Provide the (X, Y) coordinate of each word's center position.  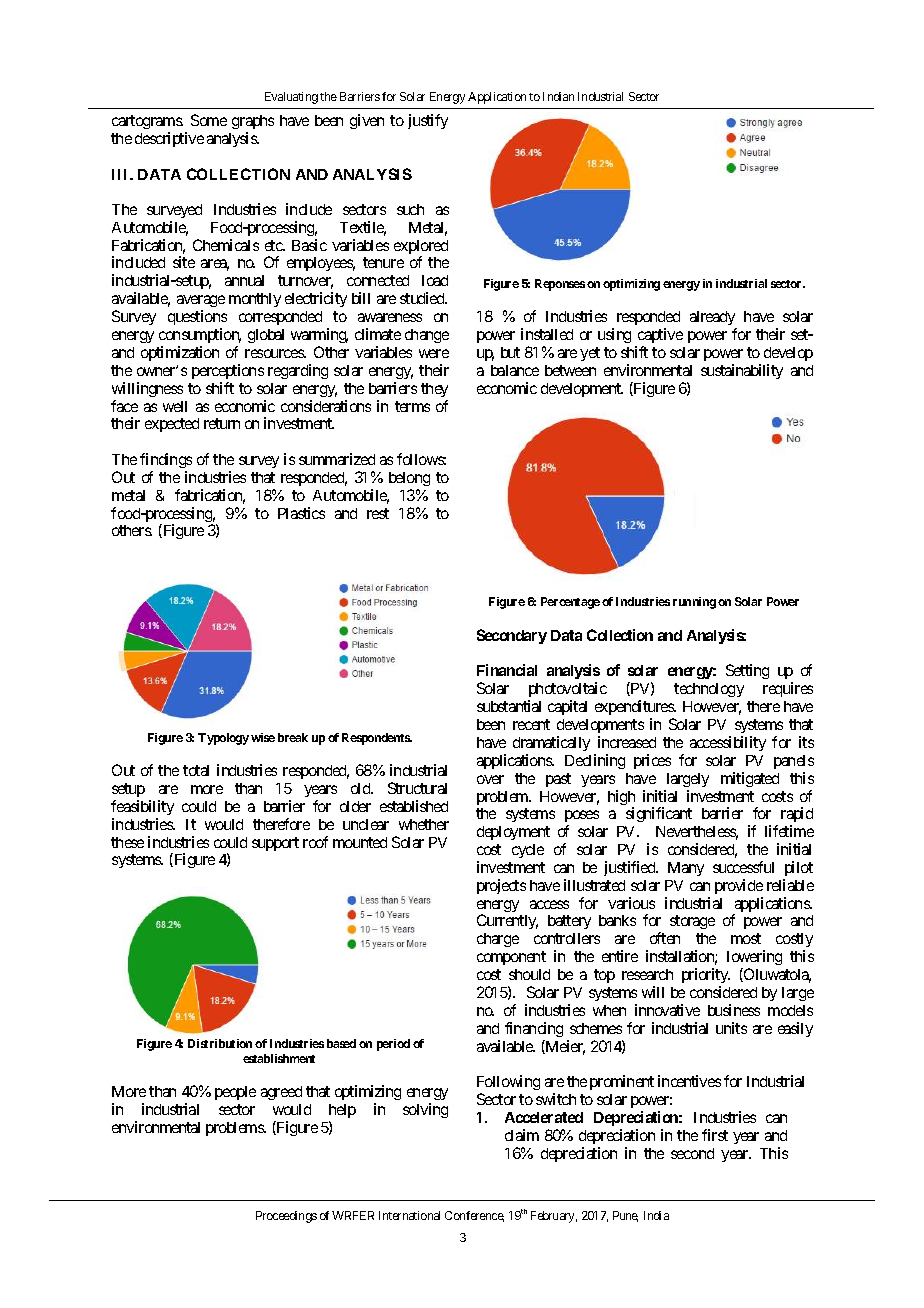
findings (166, 460)
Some (209, 120)
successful (743, 867)
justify (428, 121)
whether (424, 824)
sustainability (742, 371)
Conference (474, 1216)
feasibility (142, 807)
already (713, 320)
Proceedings (286, 1217)
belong (409, 479)
